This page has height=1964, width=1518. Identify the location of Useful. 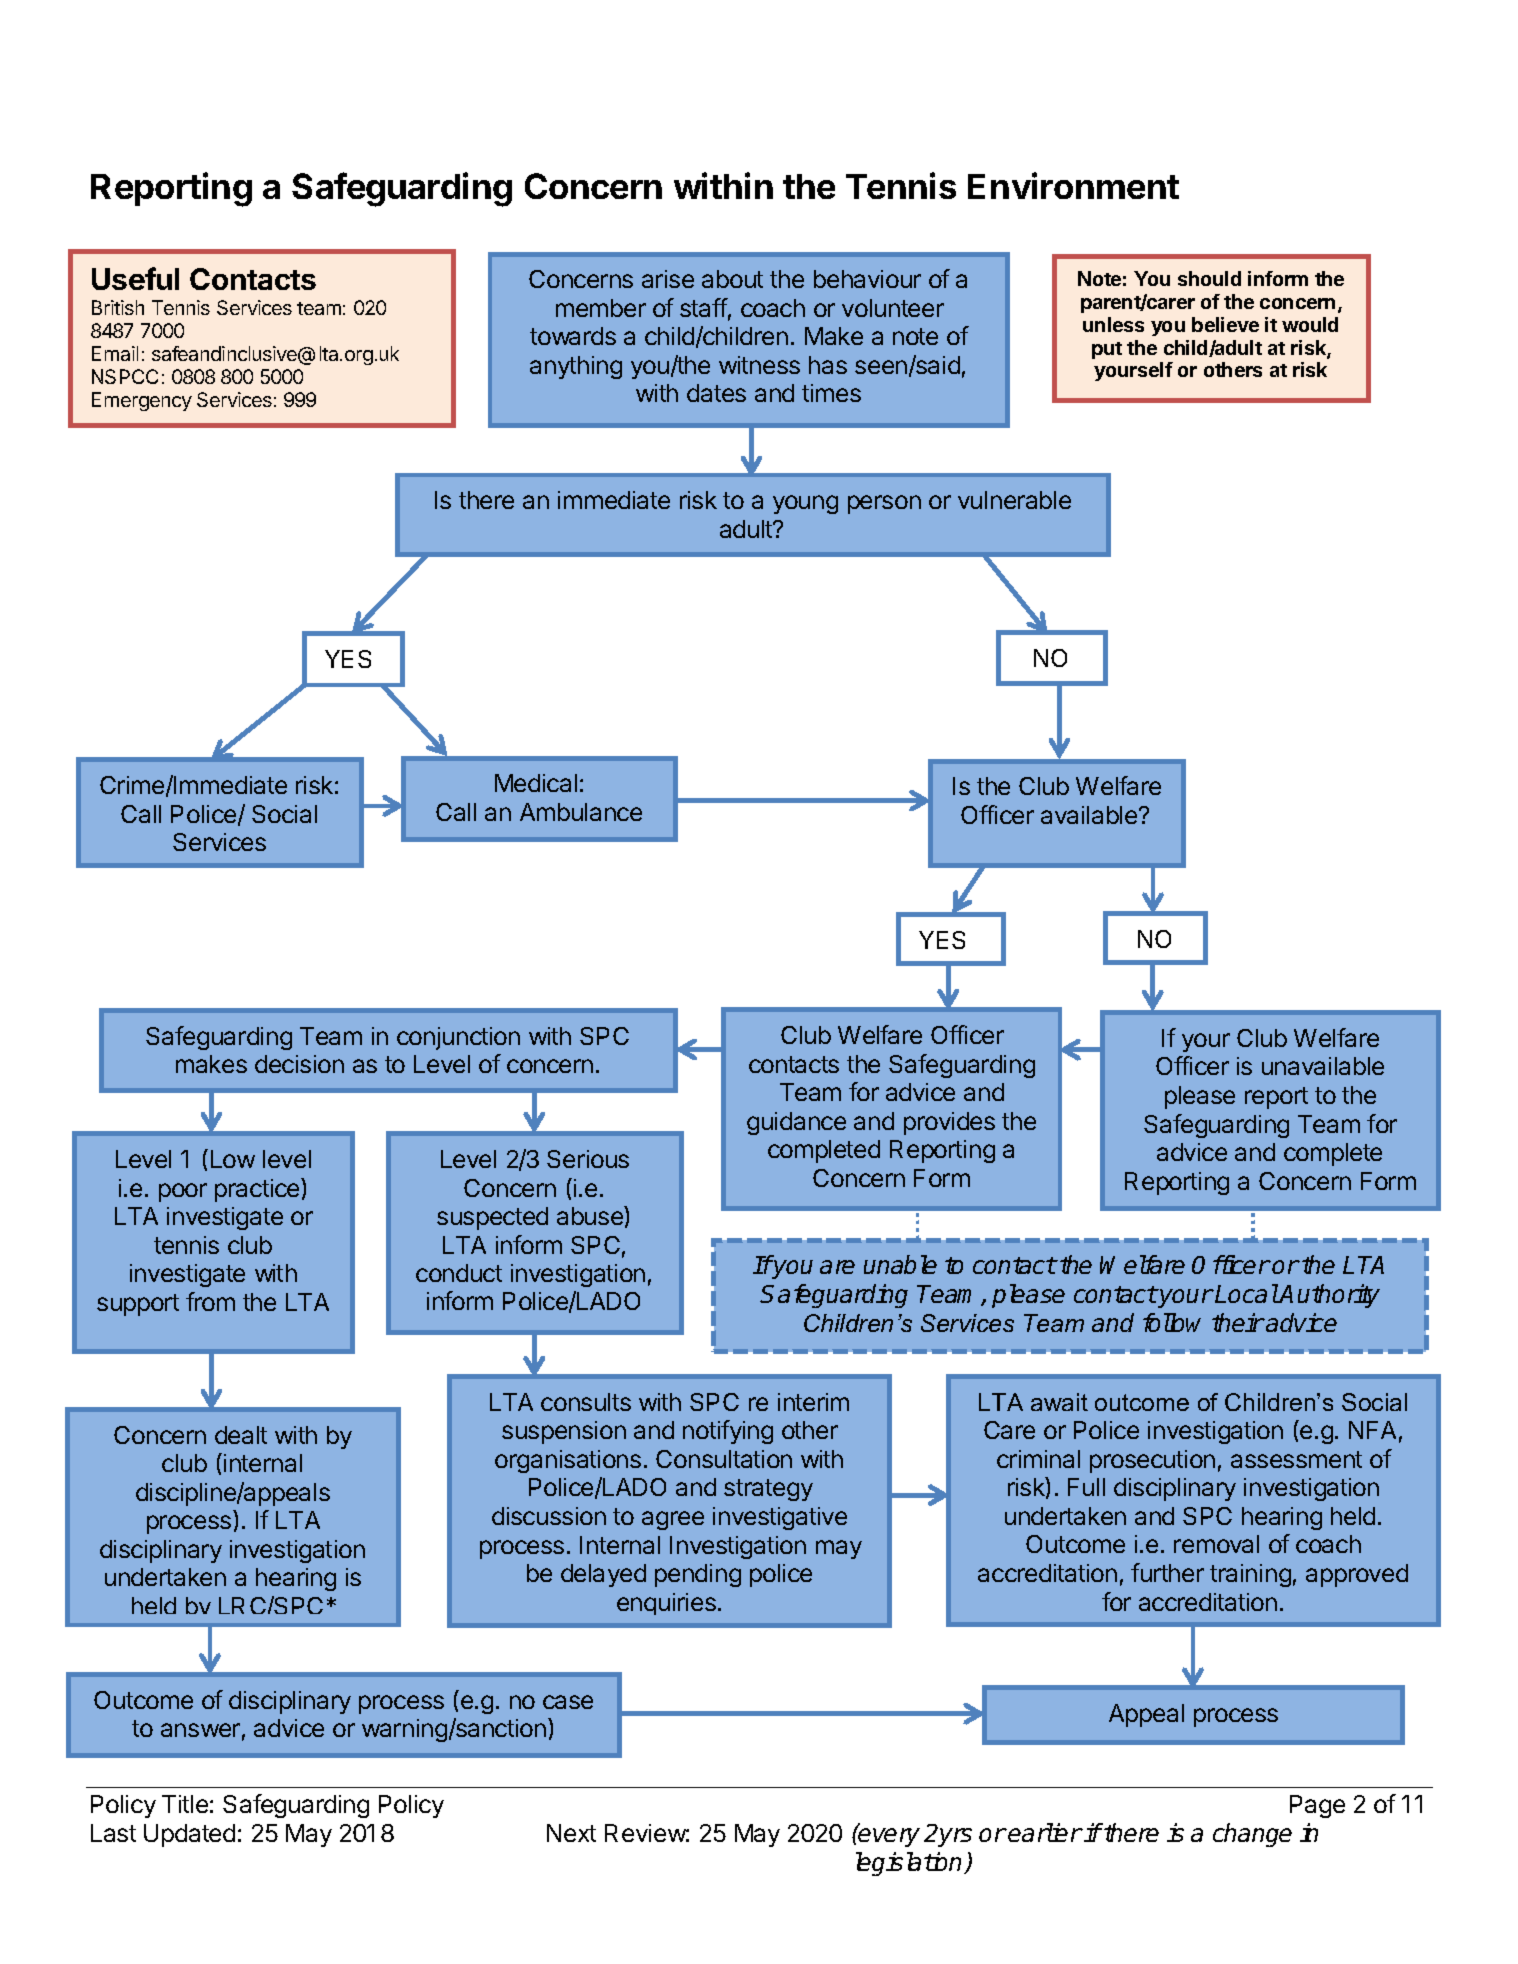
(135, 278).
